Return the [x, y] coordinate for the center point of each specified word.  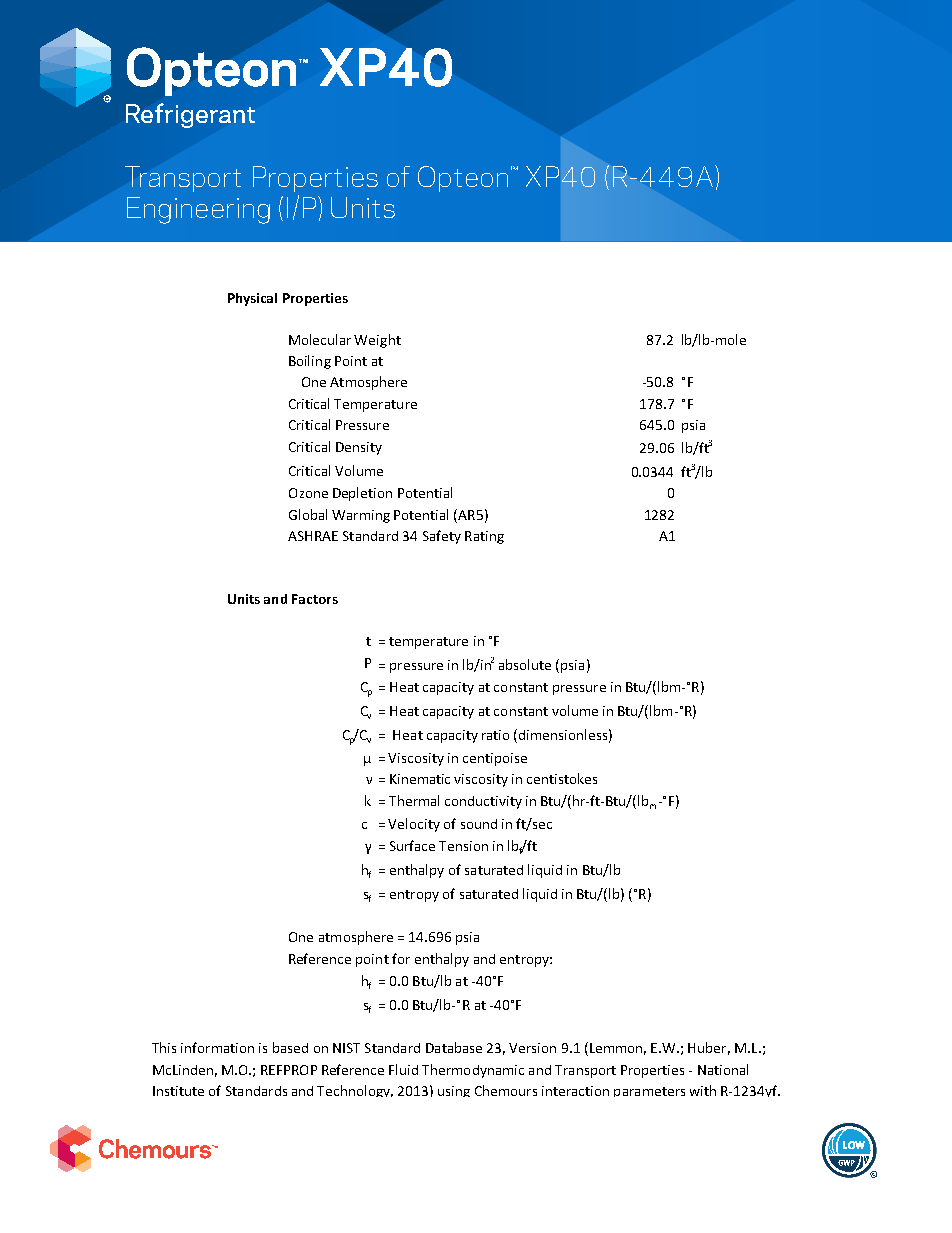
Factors [315, 599]
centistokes [562, 778]
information [217, 1047]
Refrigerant [190, 115]
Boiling [310, 362]
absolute [525, 664]
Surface [412, 845]
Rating [484, 537]
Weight [377, 341]
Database [454, 1047]
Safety [442, 537]
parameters [649, 1092]
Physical [252, 299]
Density [359, 448]
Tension [463, 846]
